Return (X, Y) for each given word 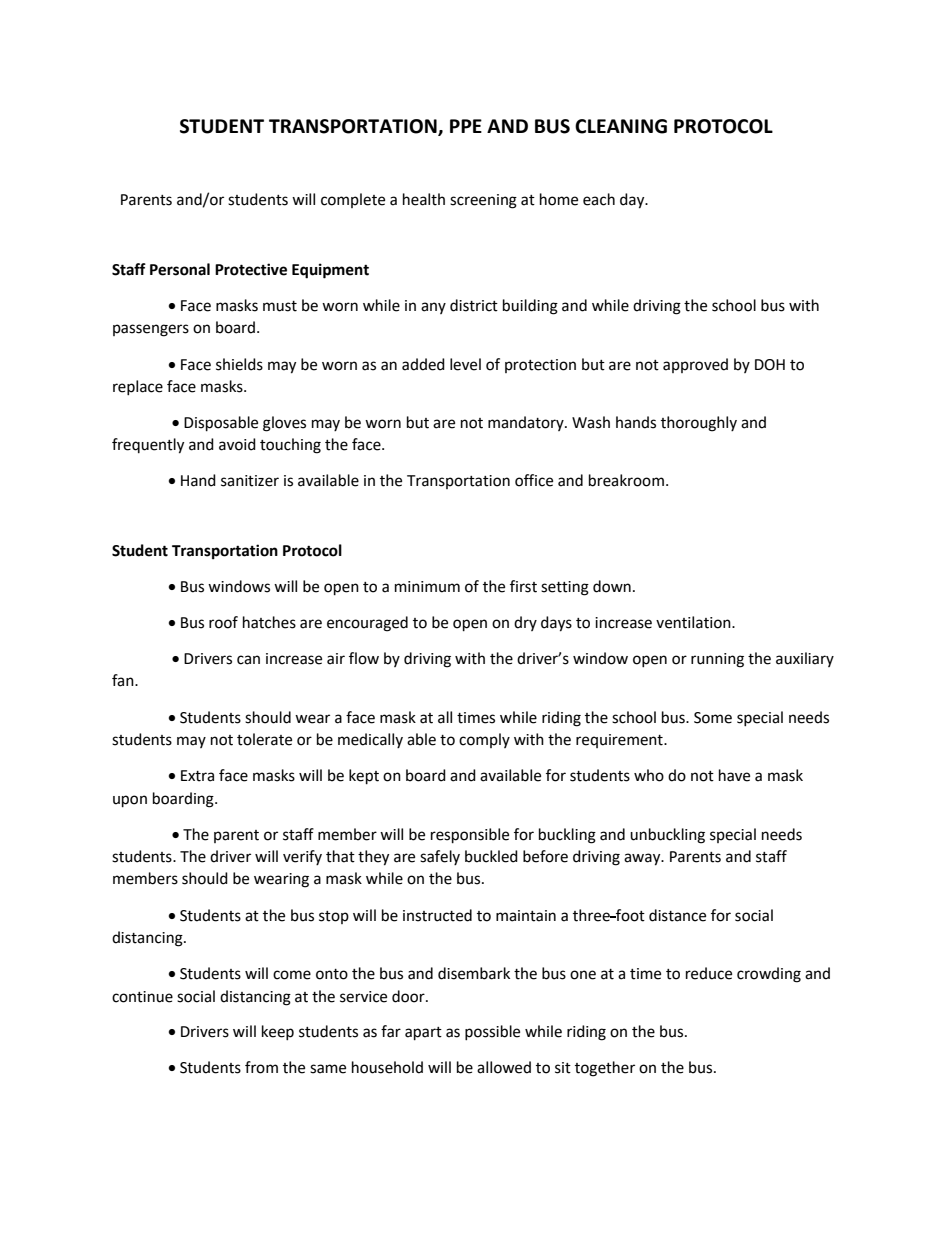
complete (353, 200)
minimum (427, 587)
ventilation (694, 622)
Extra (197, 776)
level (465, 364)
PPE (466, 126)
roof (223, 622)
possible (492, 1032)
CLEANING (621, 126)
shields (239, 364)
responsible (470, 836)
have (734, 775)
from (261, 1067)
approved (695, 365)
